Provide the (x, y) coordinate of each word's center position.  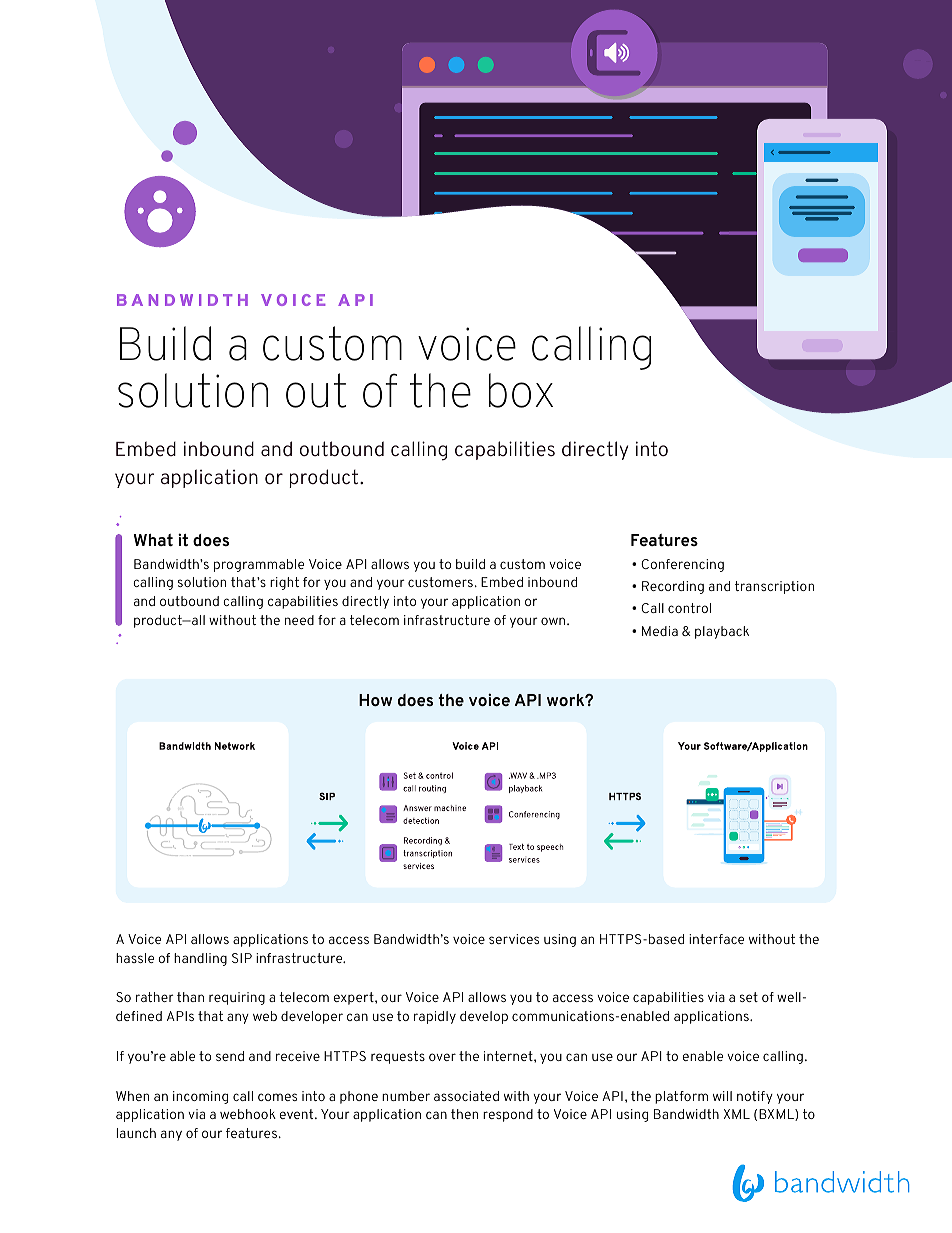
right (284, 583)
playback (722, 632)
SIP (242, 958)
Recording (673, 587)
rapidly (435, 1017)
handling (200, 959)
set (749, 997)
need (299, 620)
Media (660, 631)
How (375, 700)
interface (716, 939)
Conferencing (682, 565)
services (514, 939)
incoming (200, 1097)
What (153, 540)
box (521, 390)
